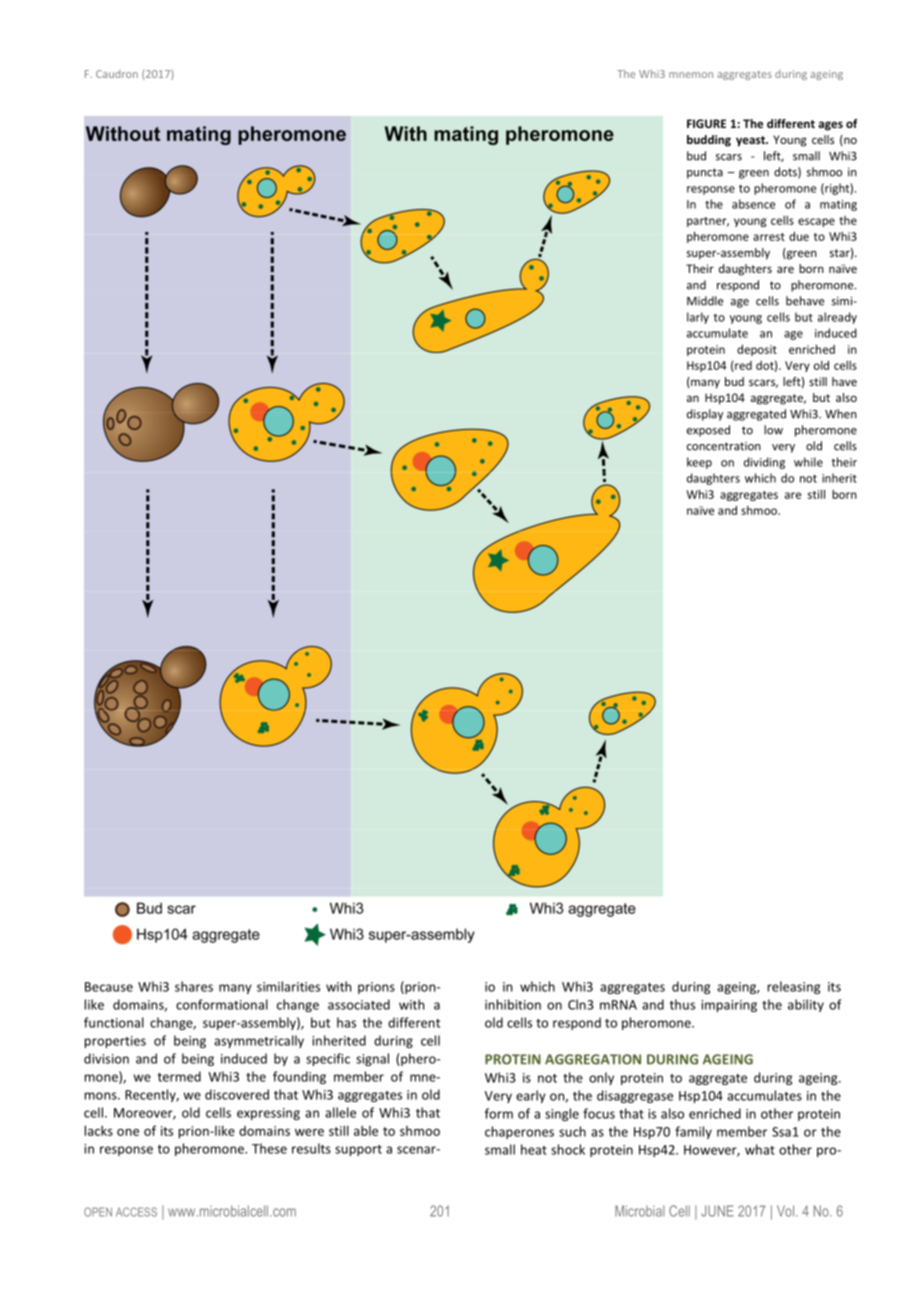 Image resolution: width=924 pixels, height=1308 pixels. I want to click on Because, so click(109, 987).
